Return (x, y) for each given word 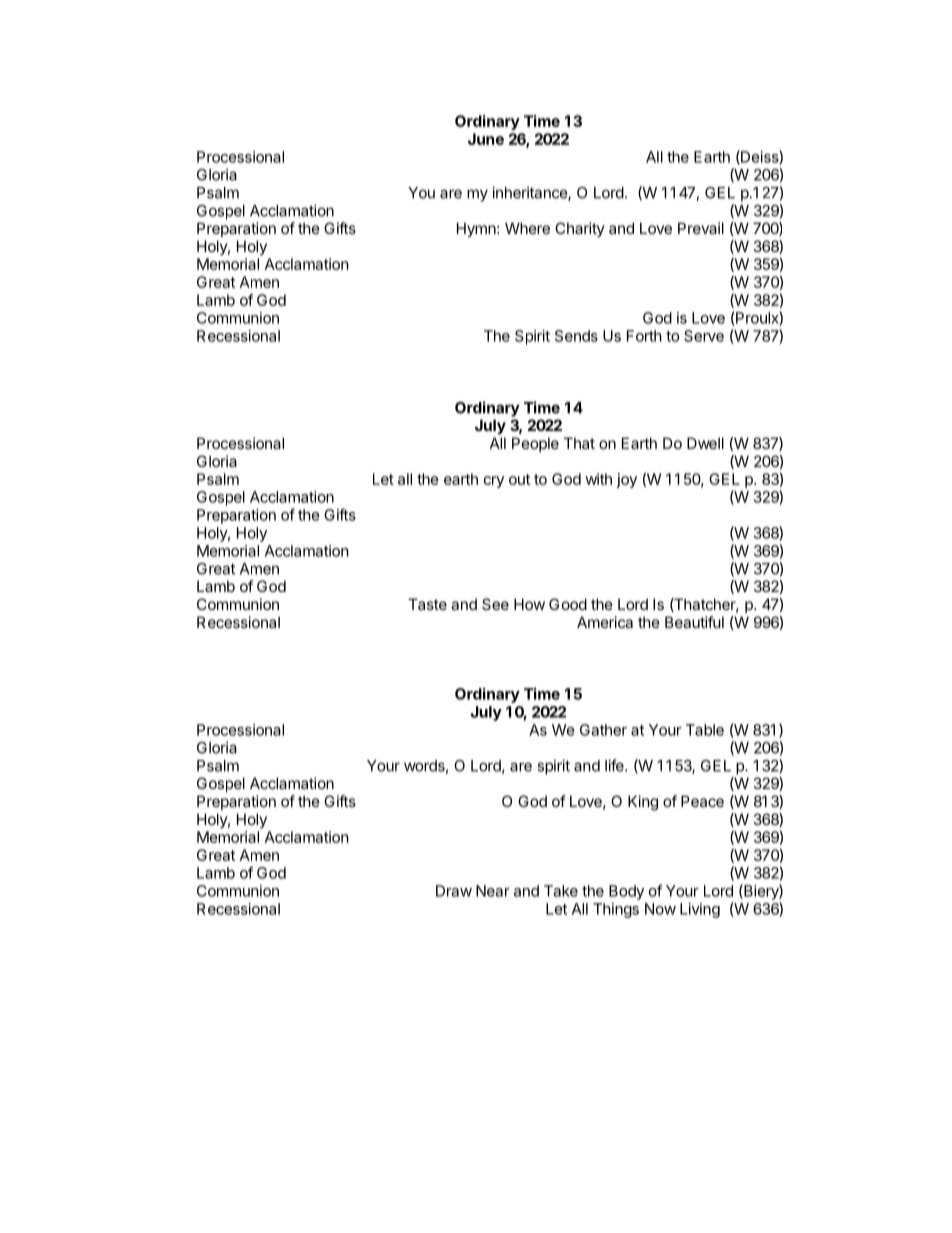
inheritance (530, 193)
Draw (454, 891)
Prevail (701, 228)
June (486, 139)
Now (660, 909)
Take (561, 891)
